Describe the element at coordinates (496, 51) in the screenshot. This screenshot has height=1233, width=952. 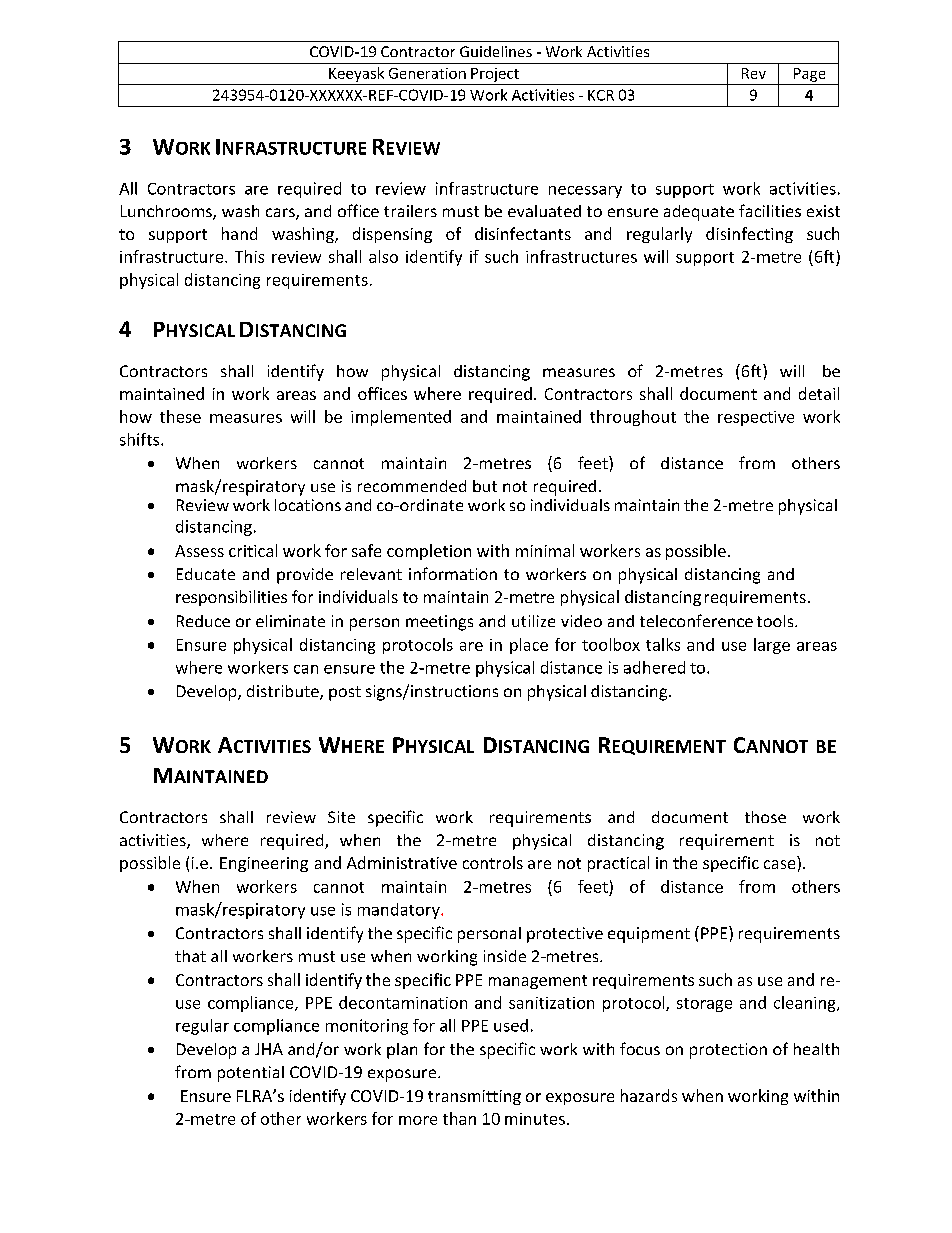
I see `Guidelines` at that location.
